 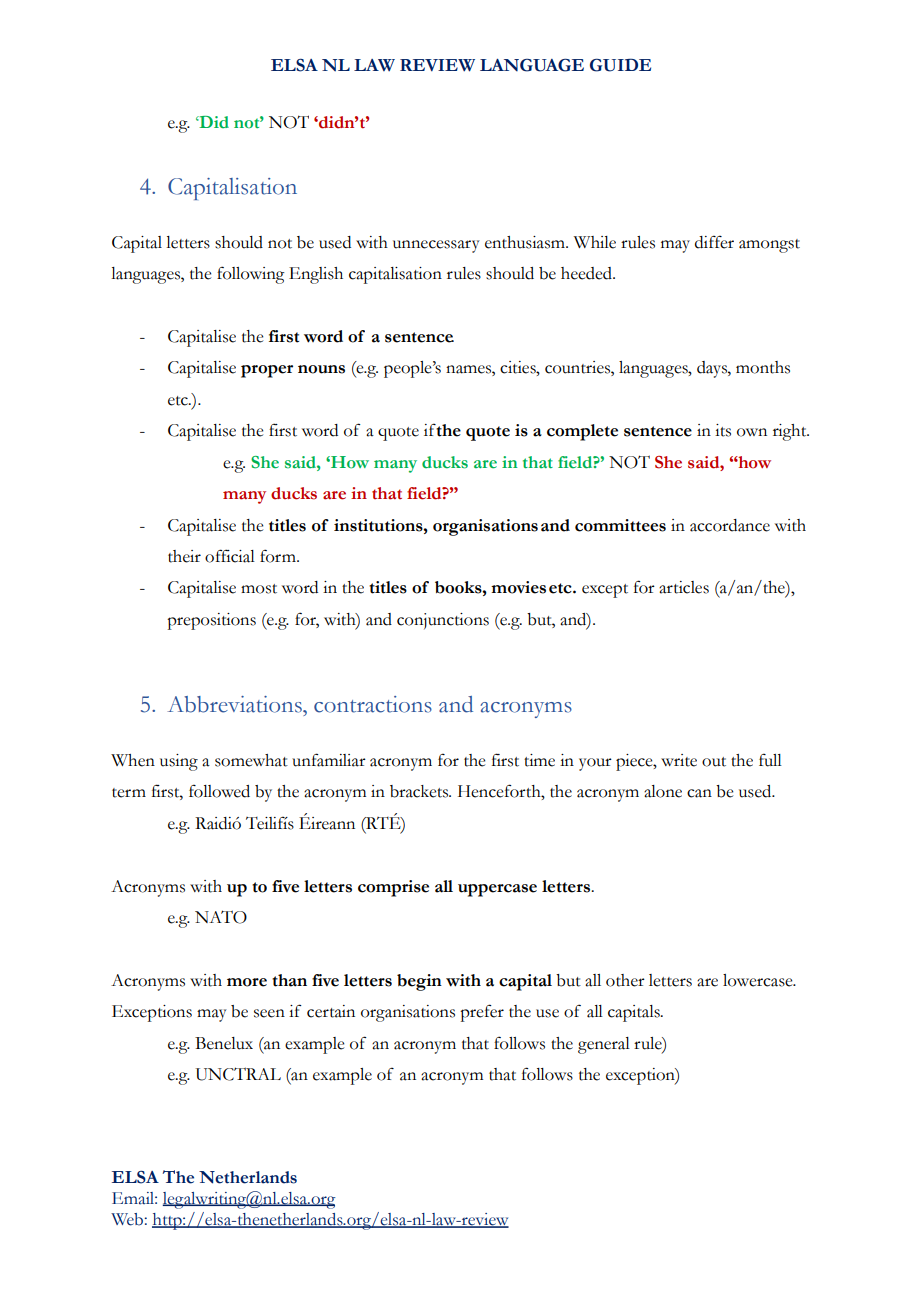 What do you see at coordinates (482, 1013) in the document?
I see `prefer` at bounding box center [482, 1013].
